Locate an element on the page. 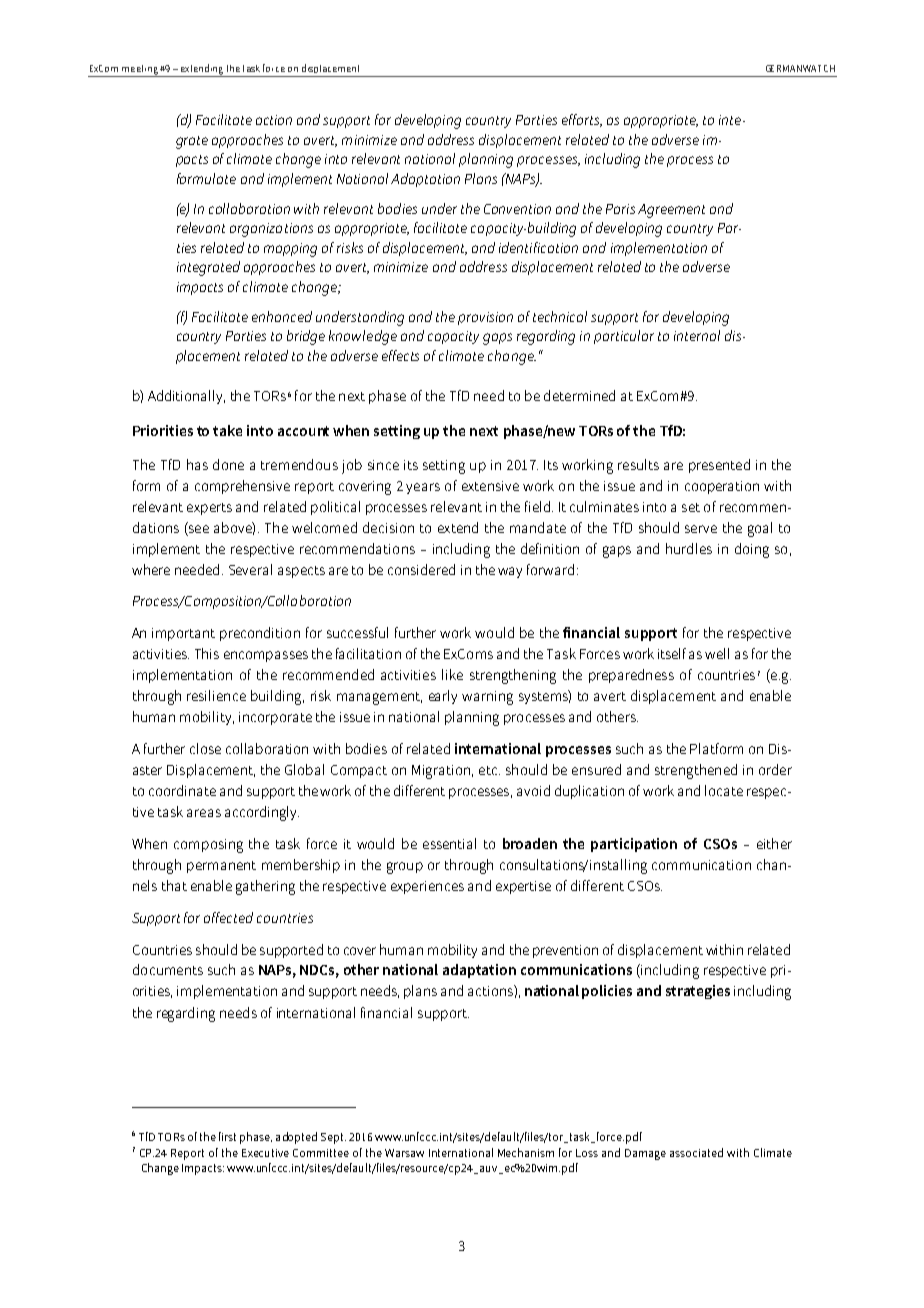 The width and height of the document is (924, 1308). efforts is located at coordinates (582, 120).
